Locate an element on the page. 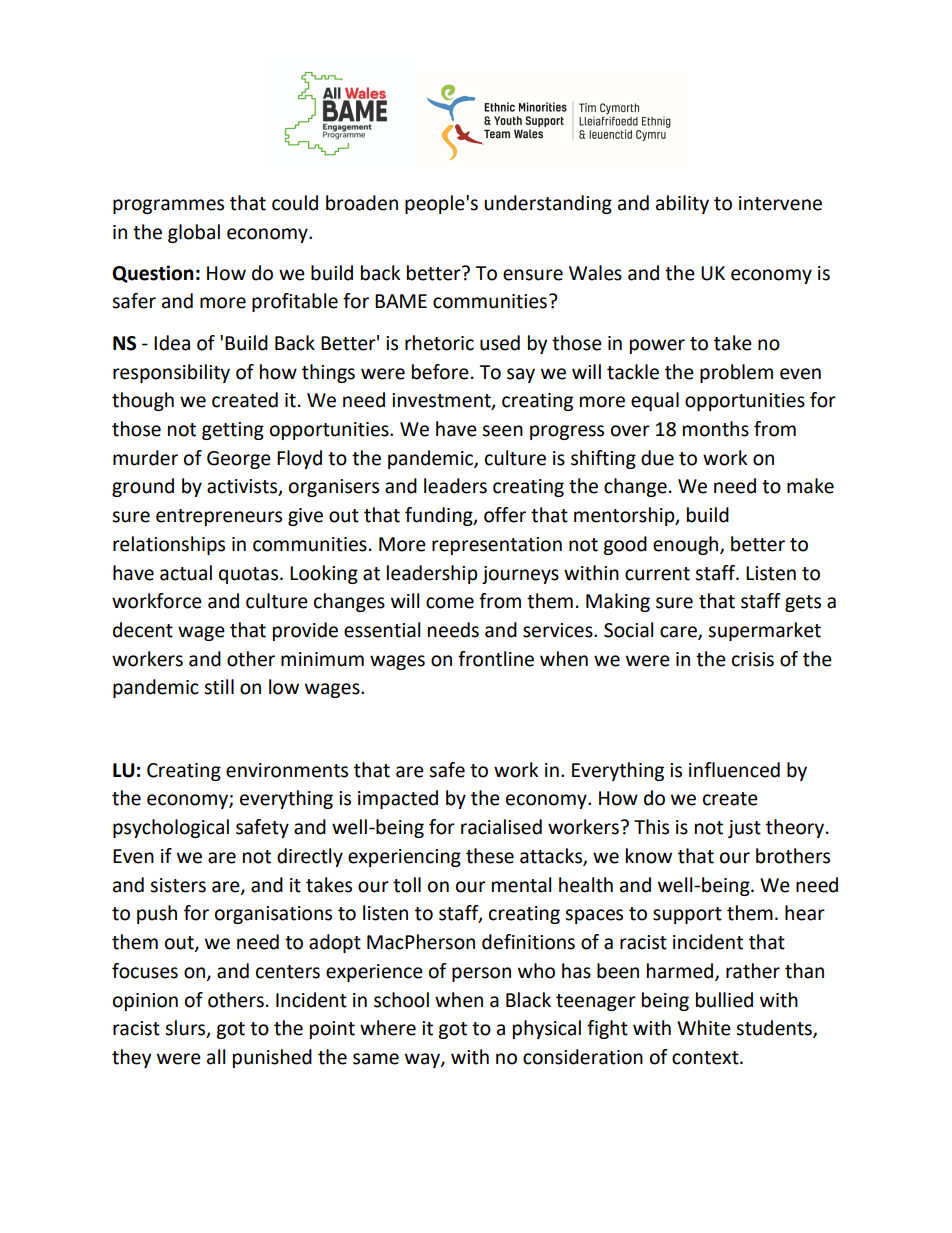 This document has width=952, height=1233. decent is located at coordinates (143, 630).
